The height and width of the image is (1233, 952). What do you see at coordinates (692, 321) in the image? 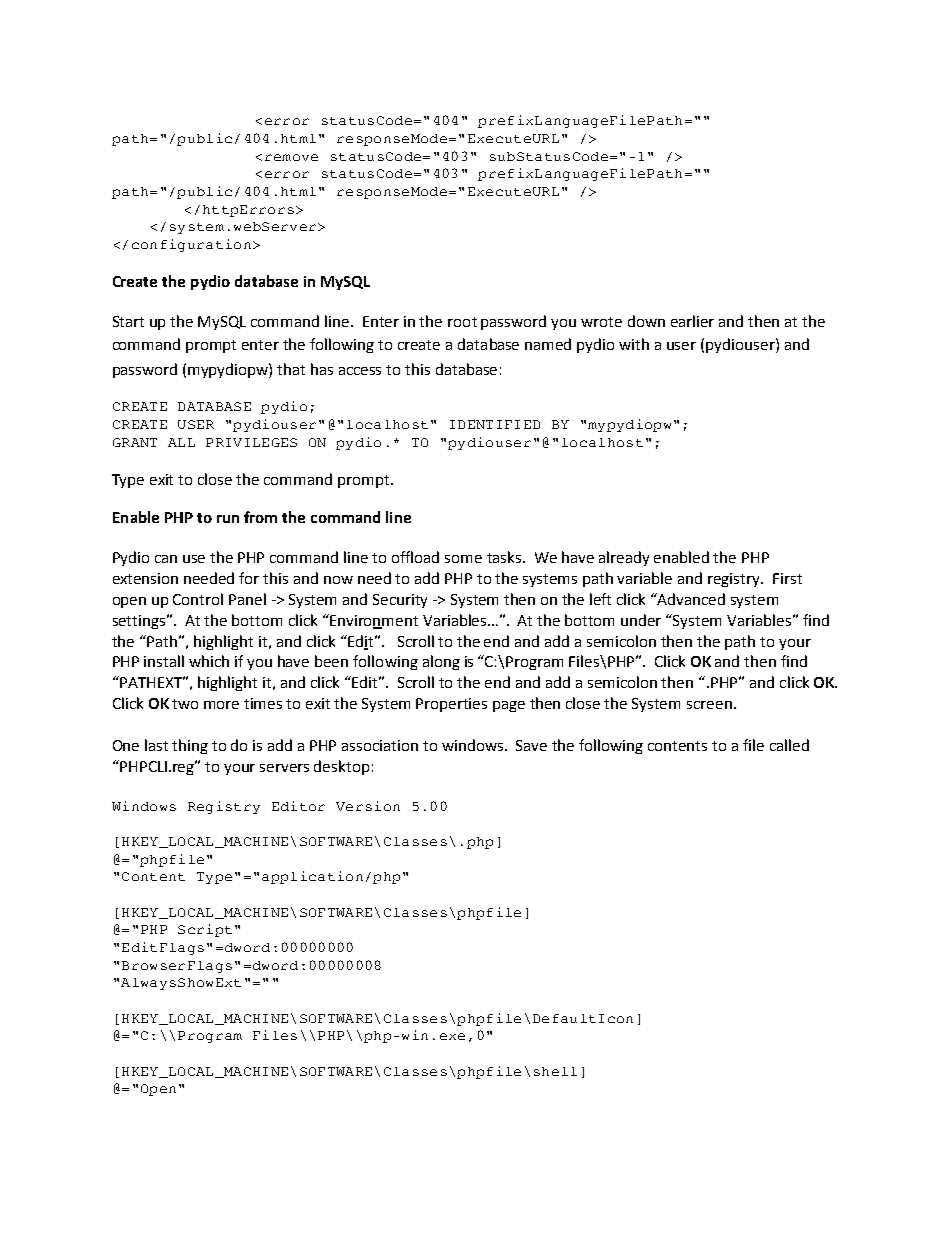
I see `earlier` at bounding box center [692, 321].
